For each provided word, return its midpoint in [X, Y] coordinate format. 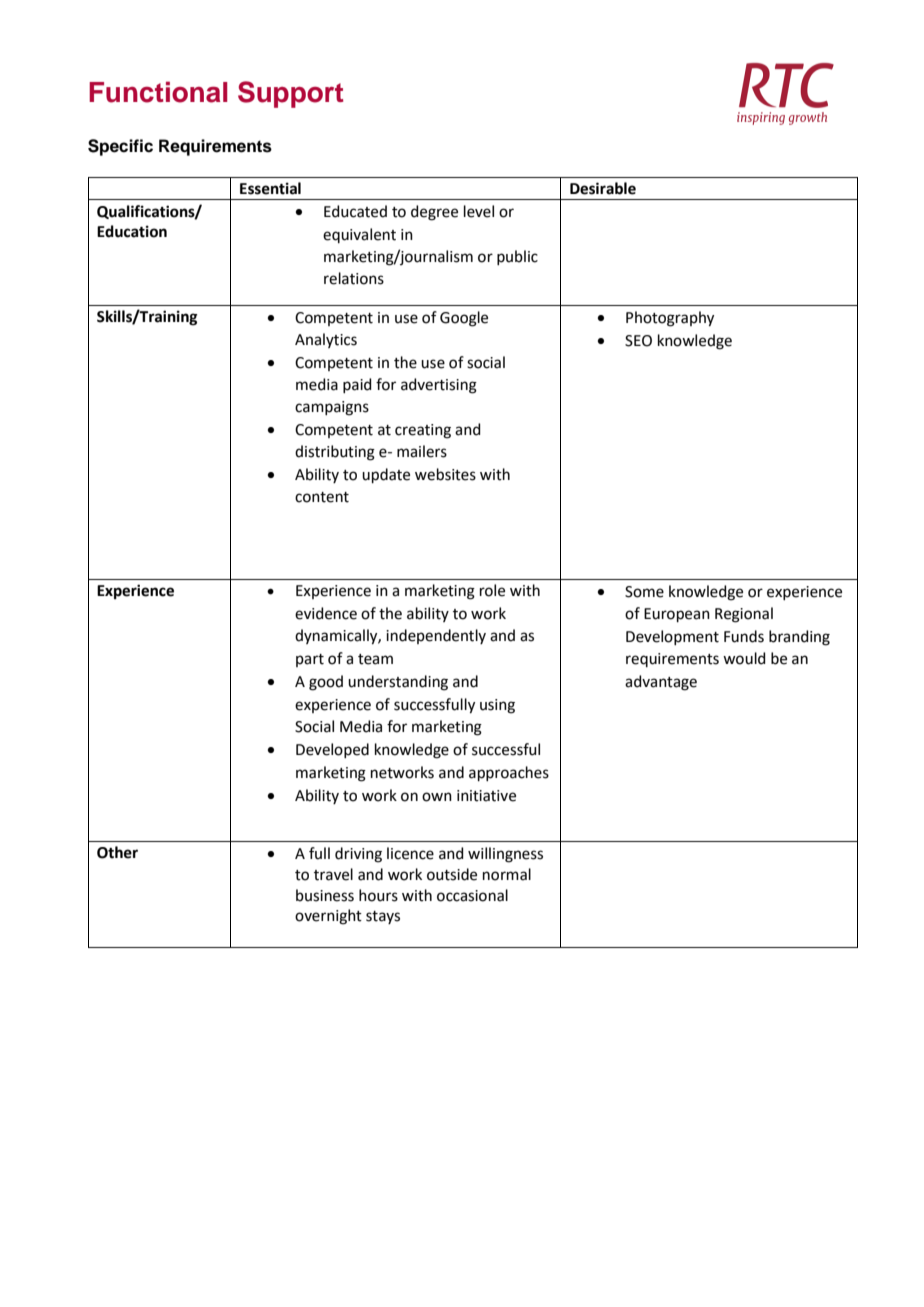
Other [117, 852]
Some [644, 592]
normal [507, 874]
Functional [158, 92]
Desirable [603, 188]
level [479, 211]
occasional [472, 895]
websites [445, 474]
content [322, 497]
